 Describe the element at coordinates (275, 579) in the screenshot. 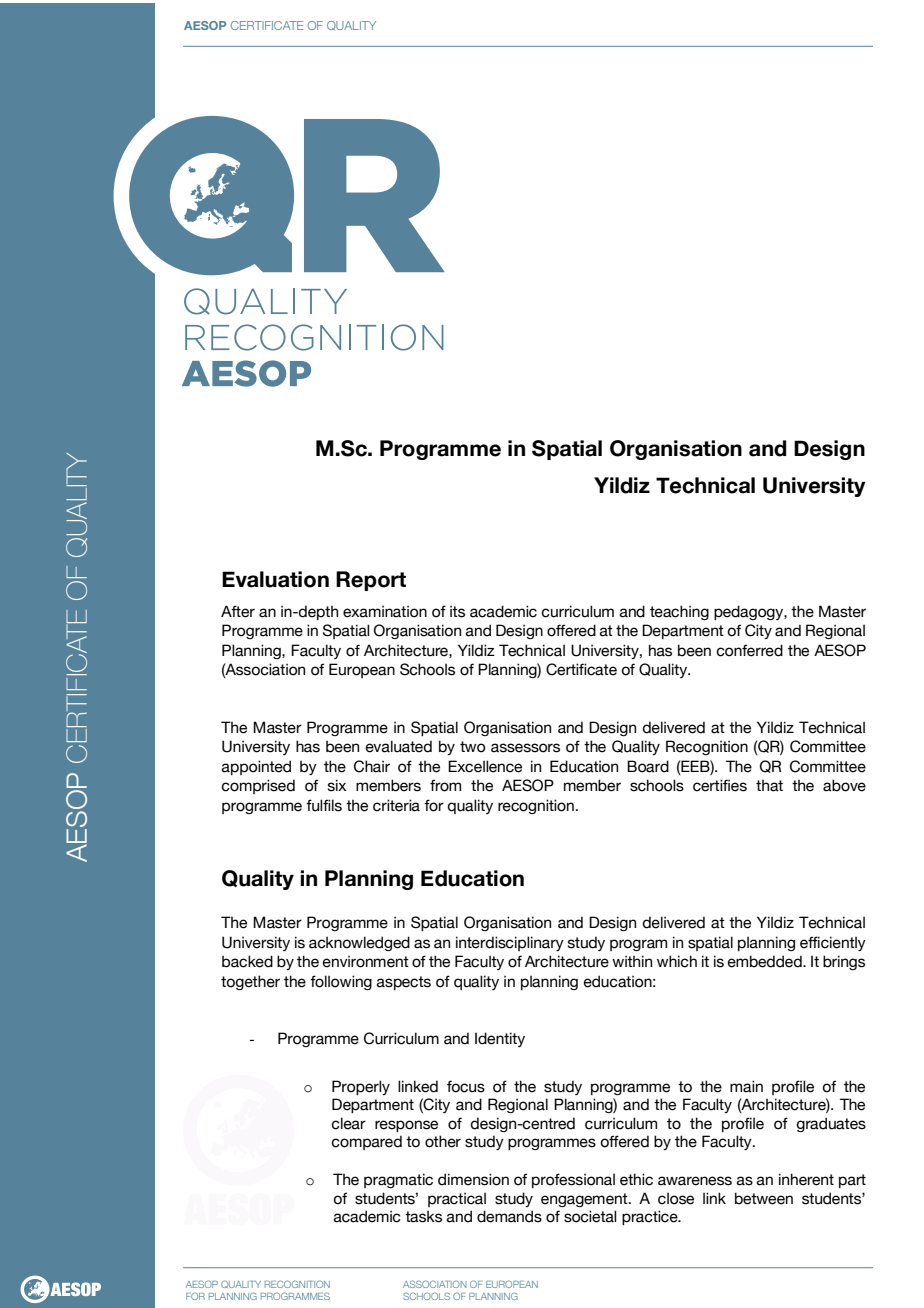

I see `Evaluation` at that location.
